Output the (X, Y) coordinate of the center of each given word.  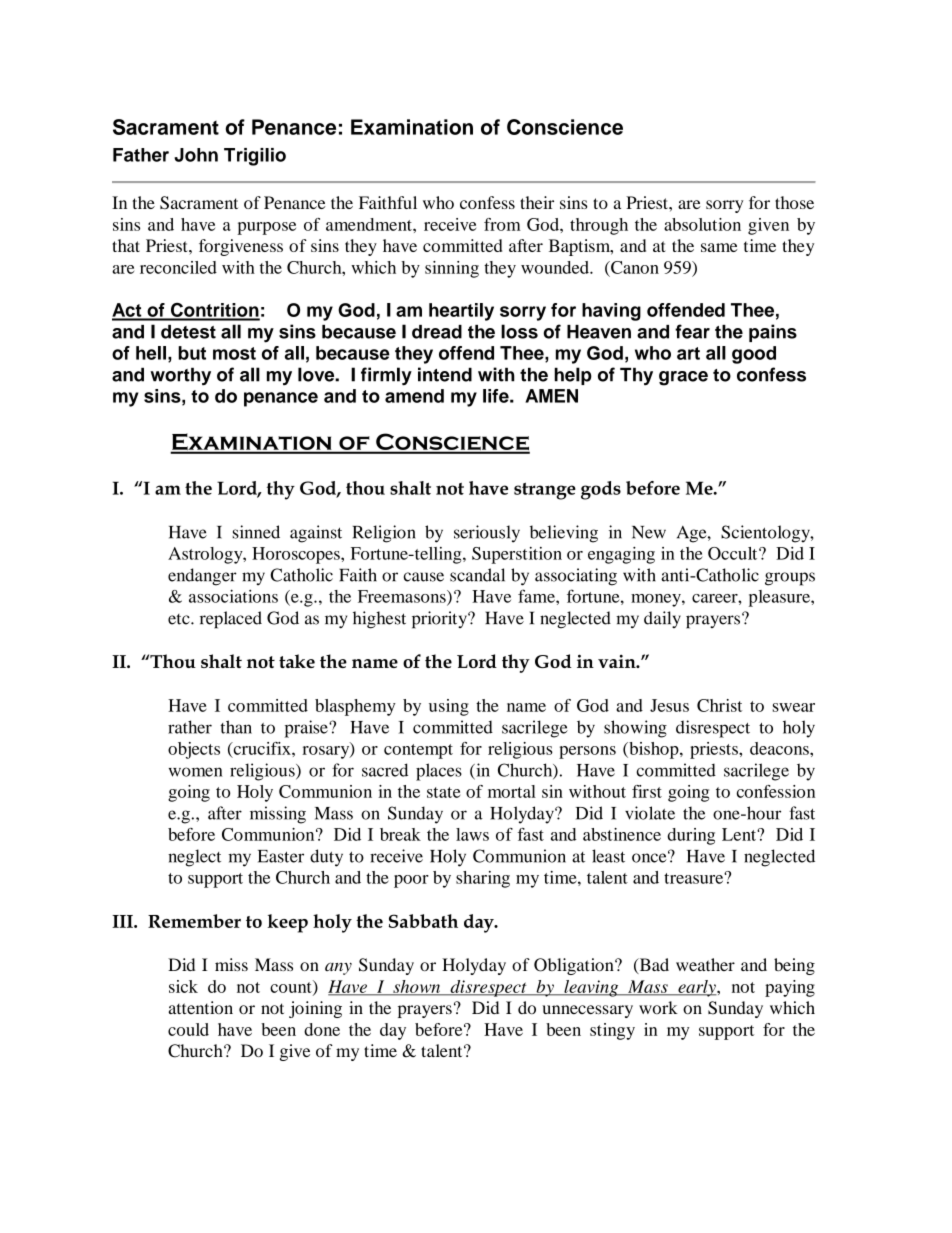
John (196, 155)
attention (200, 1007)
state (443, 792)
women (196, 772)
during (691, 836)
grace (683, 378)
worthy (180, 376)
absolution (702, 224)
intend (445, 374)
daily (662, 619)
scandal (477, 575)
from (502, 224)
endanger (202, 577)
